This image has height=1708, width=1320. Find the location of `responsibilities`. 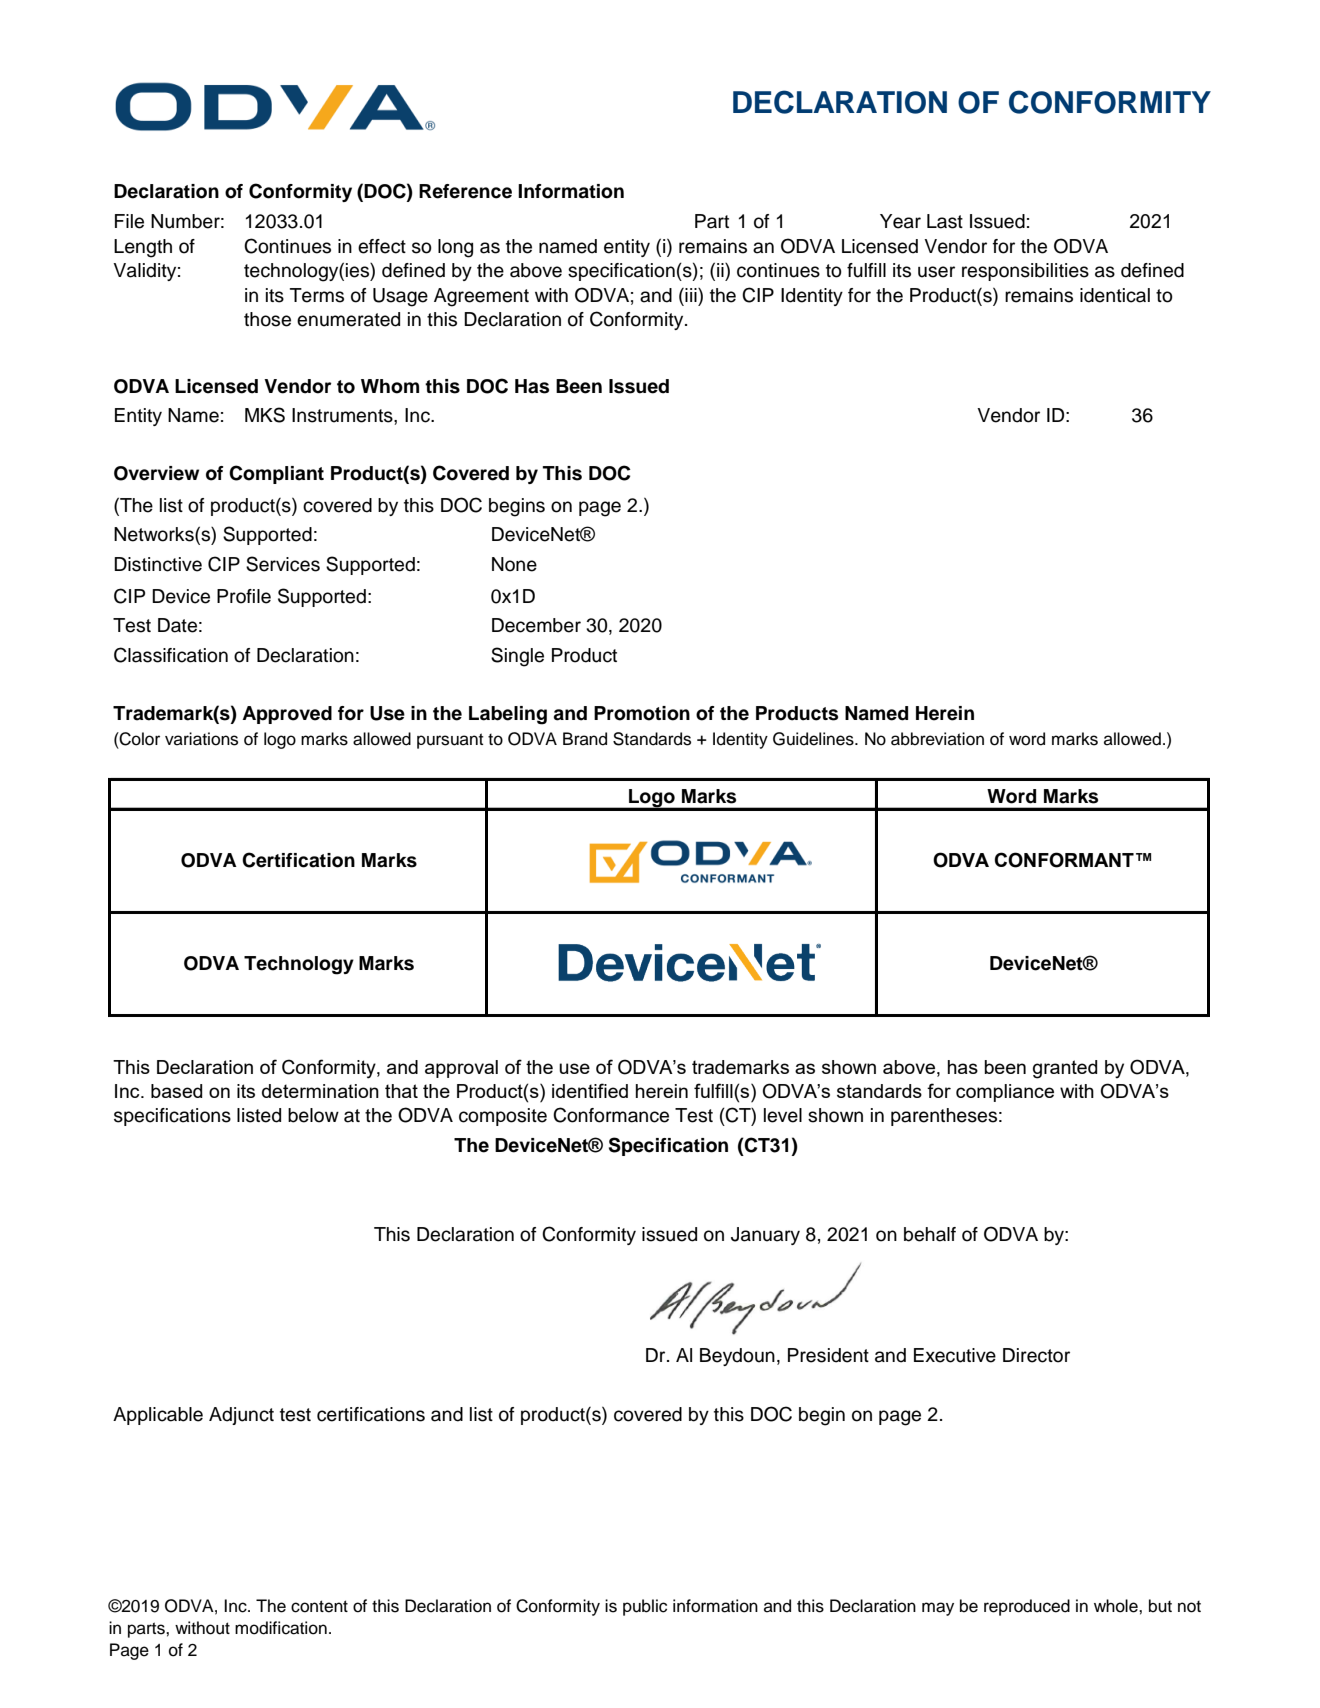

responsibilities is located at coordinates (1025, 272).
